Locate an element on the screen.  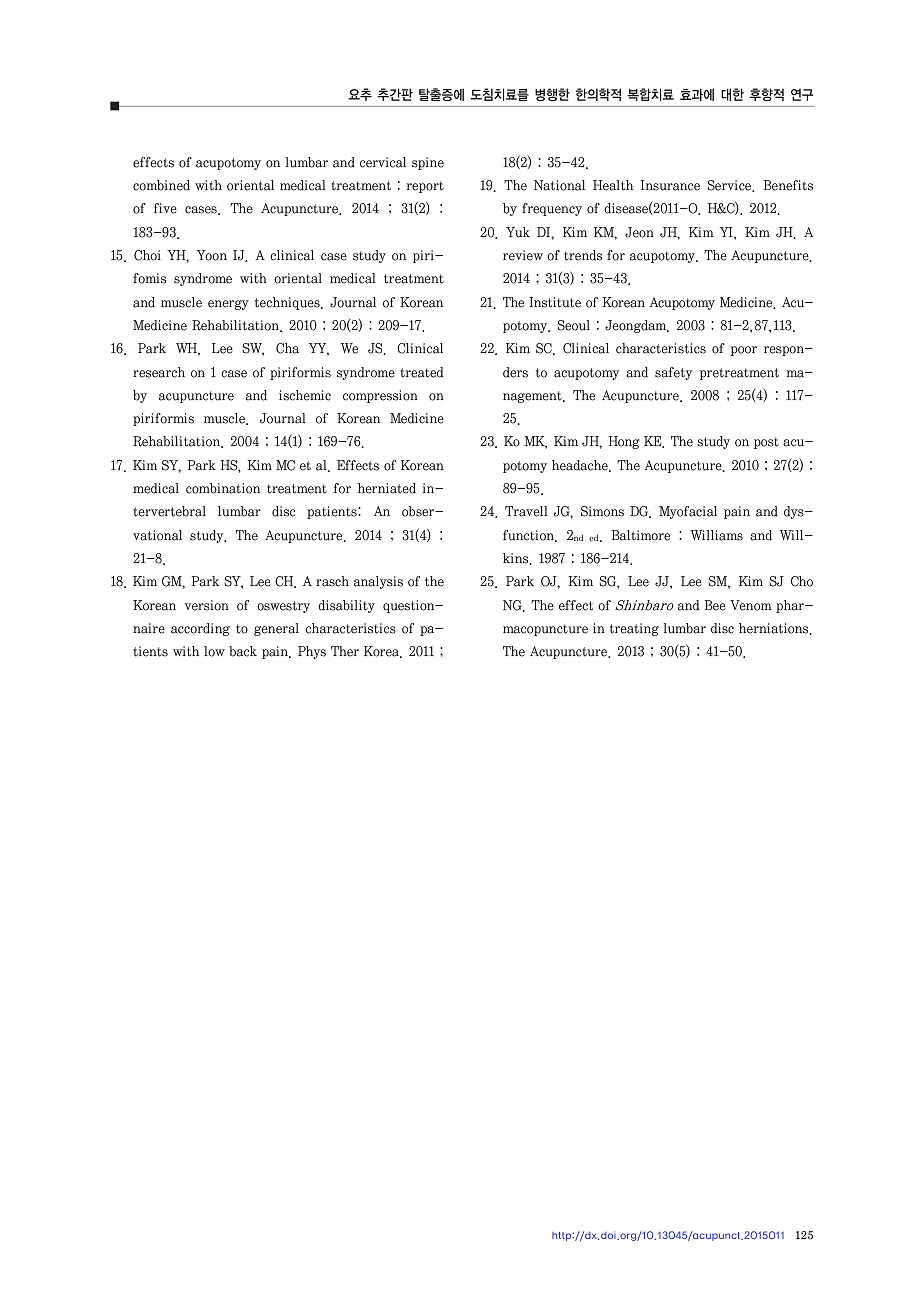
combined is located at coordinates (161, 185).
